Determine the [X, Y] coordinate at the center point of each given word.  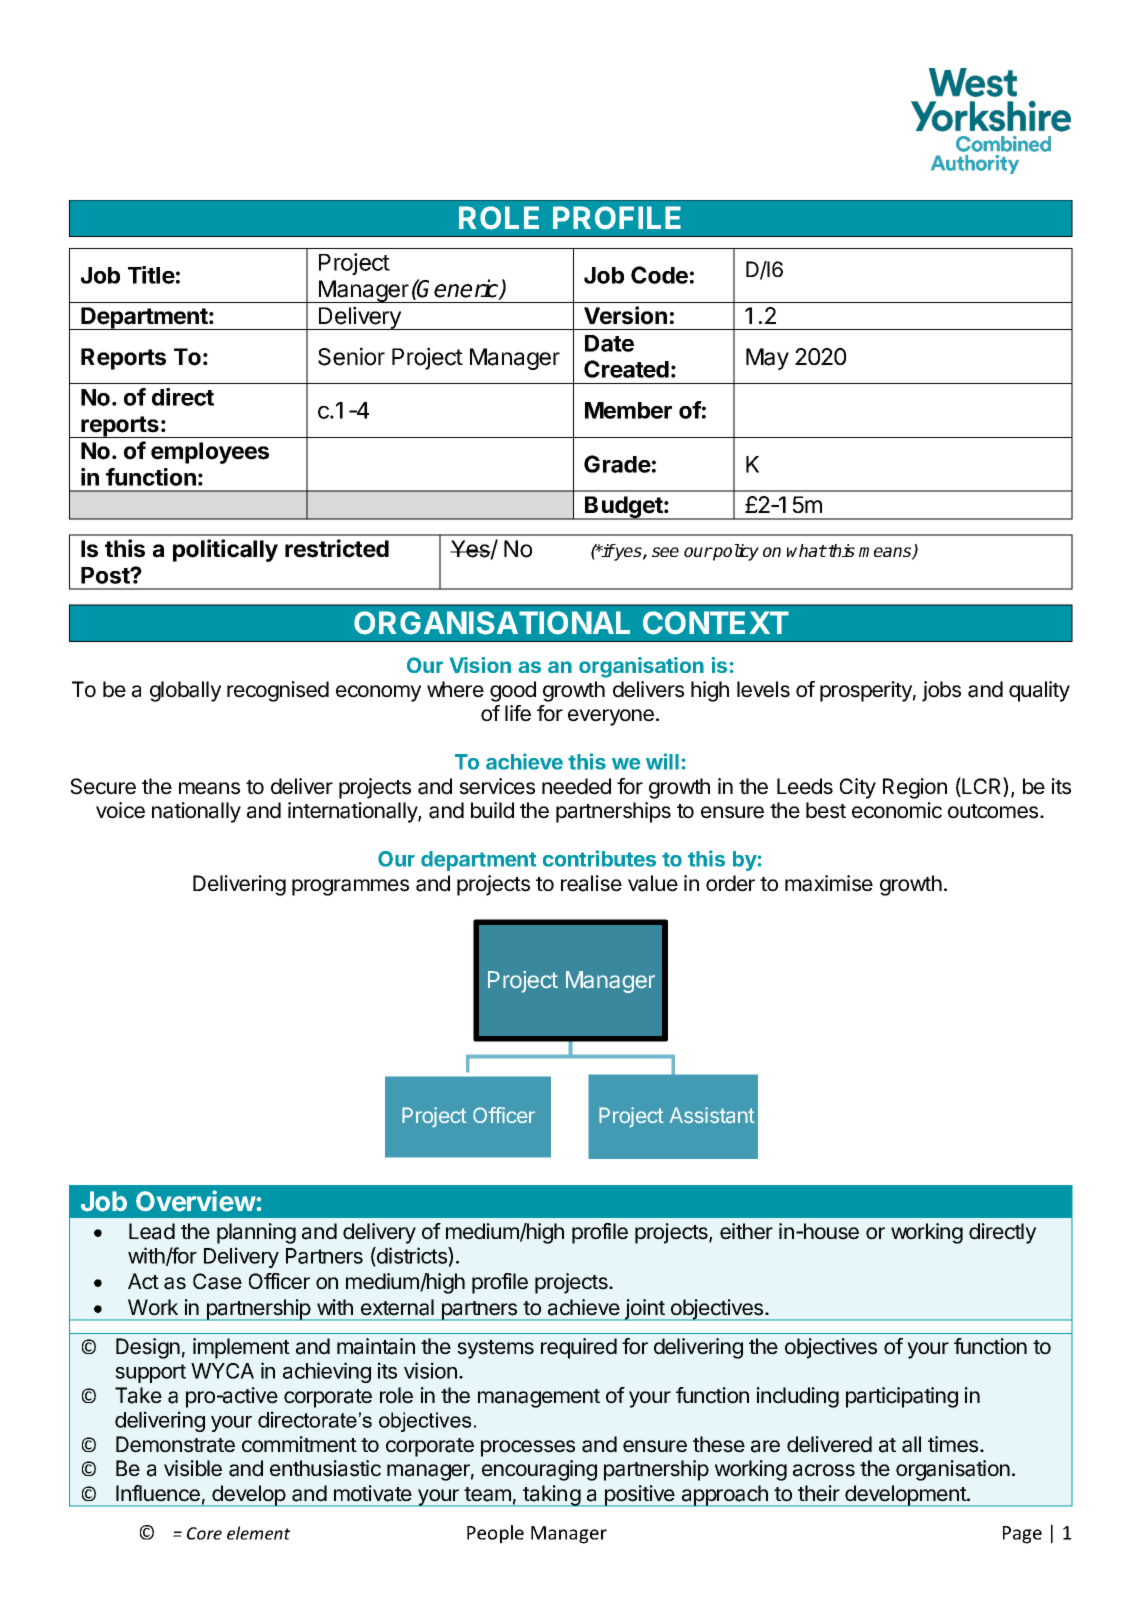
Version [625, 315]
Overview [196, 1201]
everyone [611, 717]
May [767, 359]
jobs [941, 691]
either [746, 1231]
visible [193, 1468]
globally [185, 691]
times [954, 1444]
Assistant [712, 1115]
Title [151, 275]
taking [551, 1496]
